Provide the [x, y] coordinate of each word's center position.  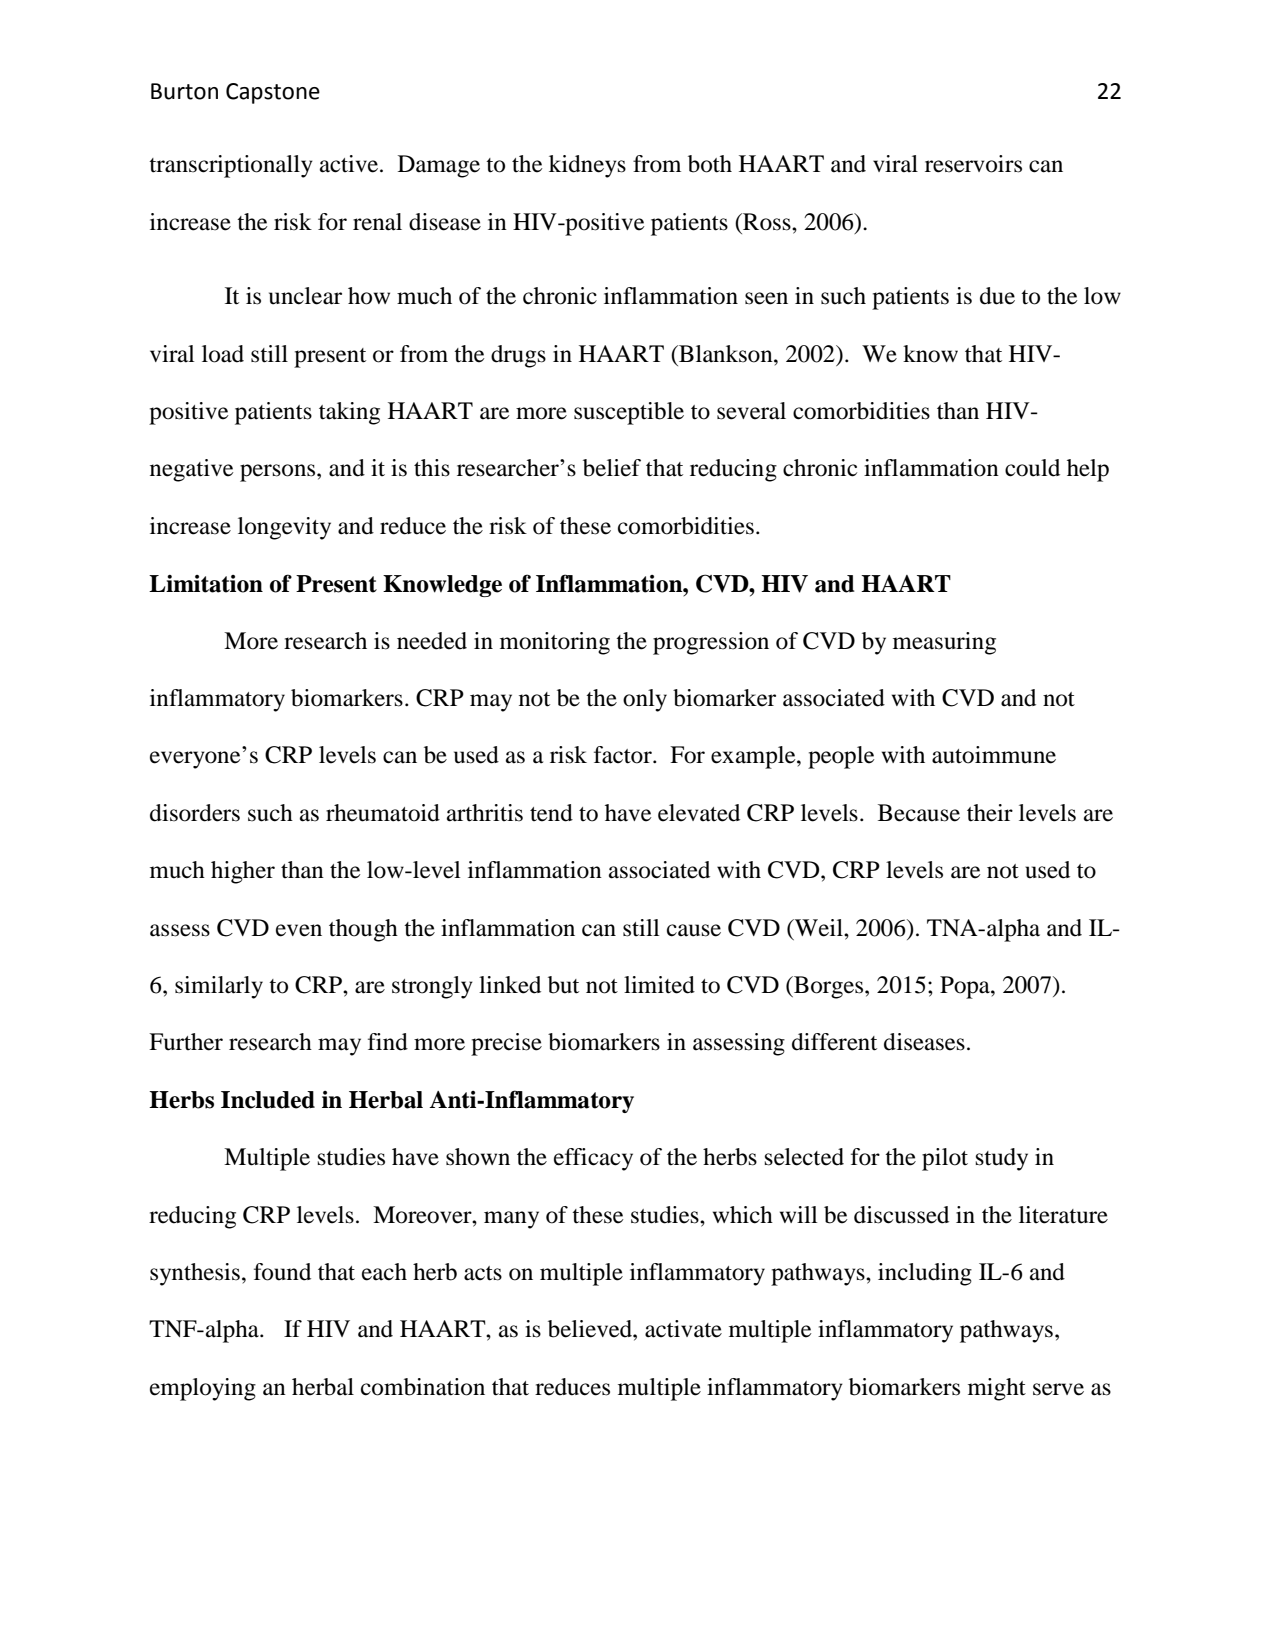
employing [203, 1389]
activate [683, 1329]
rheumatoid [383, 813]
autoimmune [994, 755]
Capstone [273, 93]
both [710, 164]
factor [624, 755]
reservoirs [973, 164]
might [997, 1389]
